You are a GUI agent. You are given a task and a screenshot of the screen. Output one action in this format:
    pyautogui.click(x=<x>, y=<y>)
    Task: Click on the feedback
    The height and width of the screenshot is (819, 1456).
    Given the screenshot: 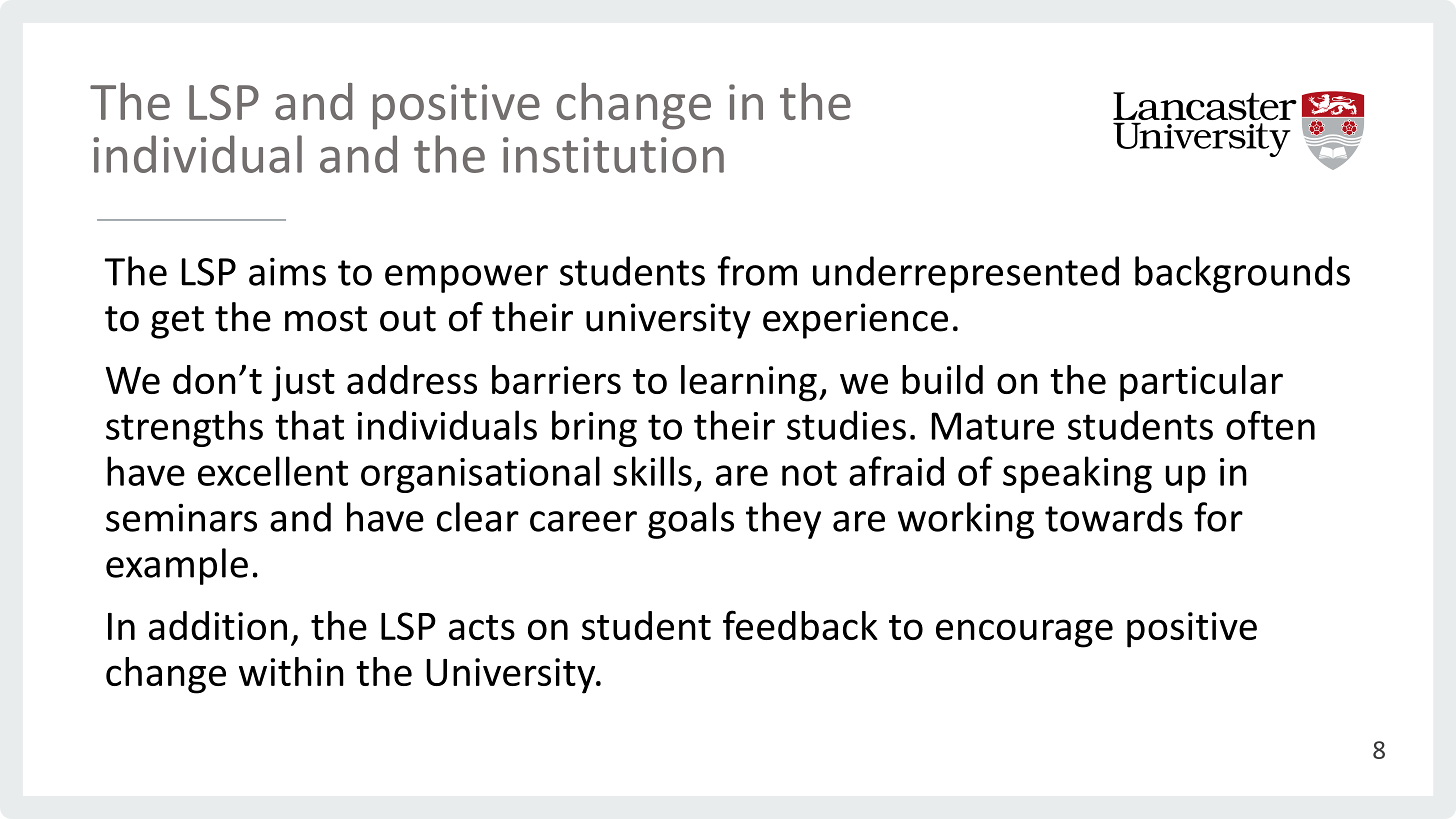 What is the action you would take?
    pyautogui.click(x=800, y=625)
